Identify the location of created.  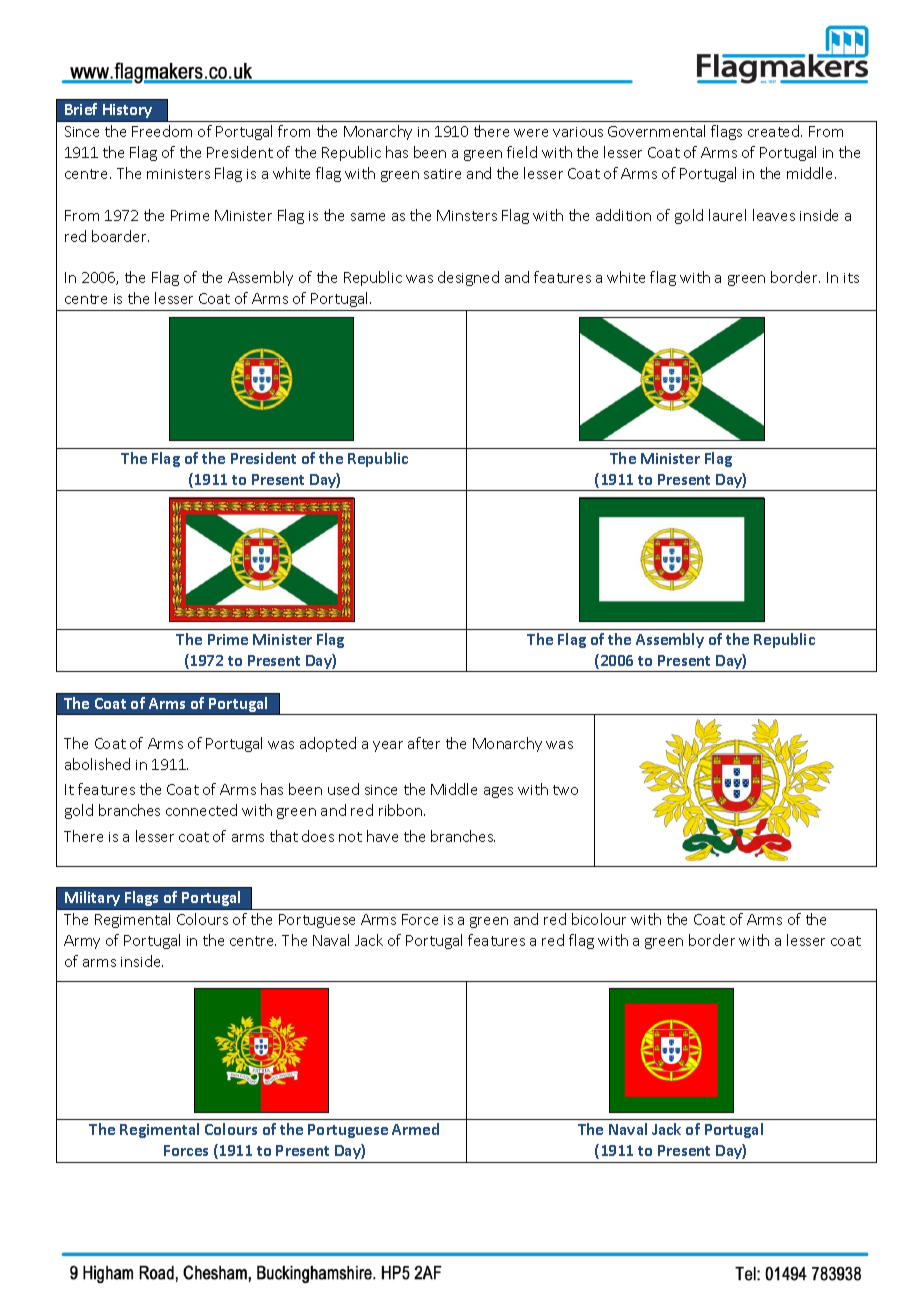
(775, 131).
